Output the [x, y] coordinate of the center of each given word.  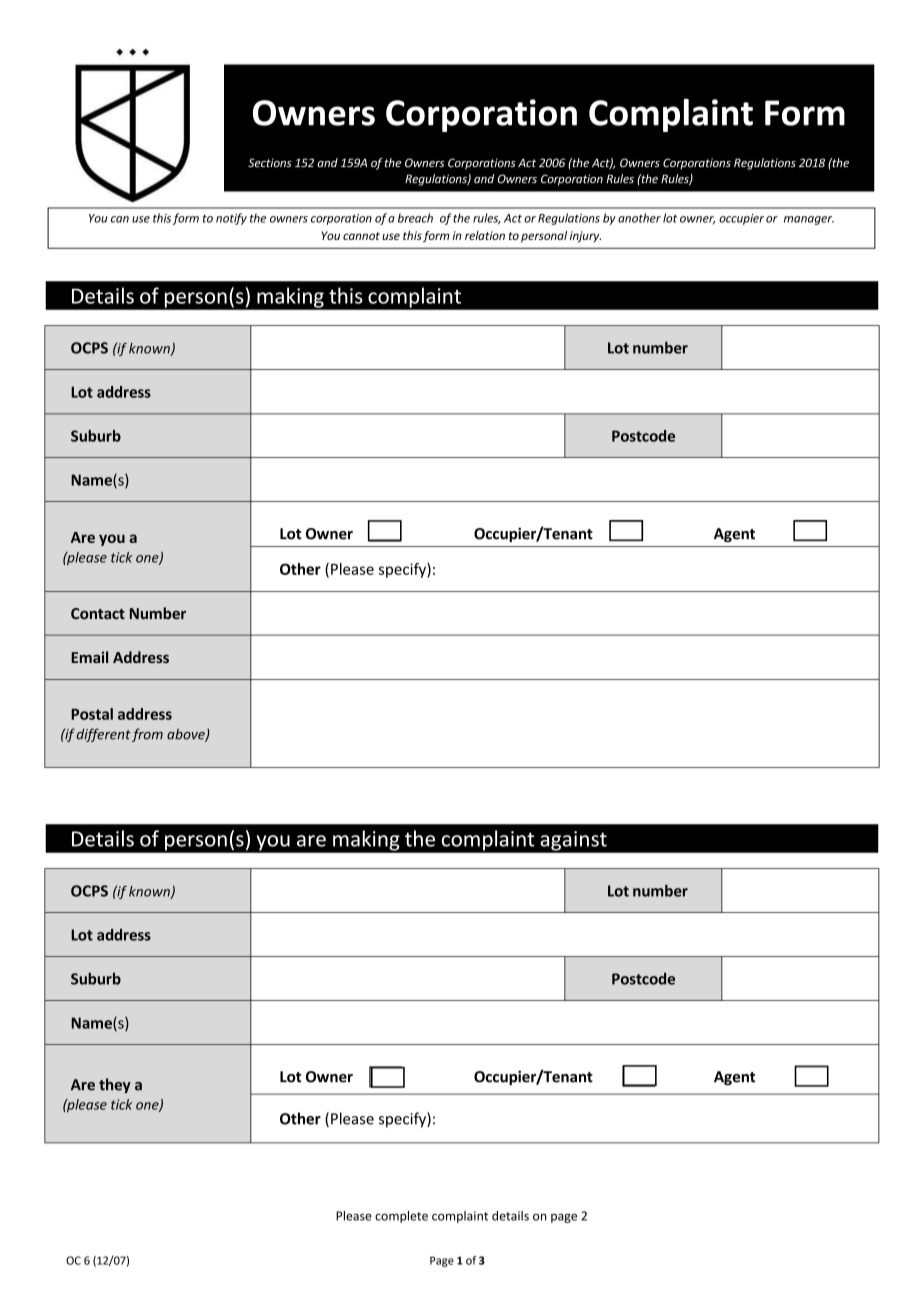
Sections [270, 163]
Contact [98, 613]
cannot [361, 236]
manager [809, 220]
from [147, 735]
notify [231, 219]
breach [415, 218]
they [115, 1085]
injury [585, 237]
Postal [92, 714]
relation [485, 235]
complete [401, 1217]
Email [89, 657]
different [103, 735]
